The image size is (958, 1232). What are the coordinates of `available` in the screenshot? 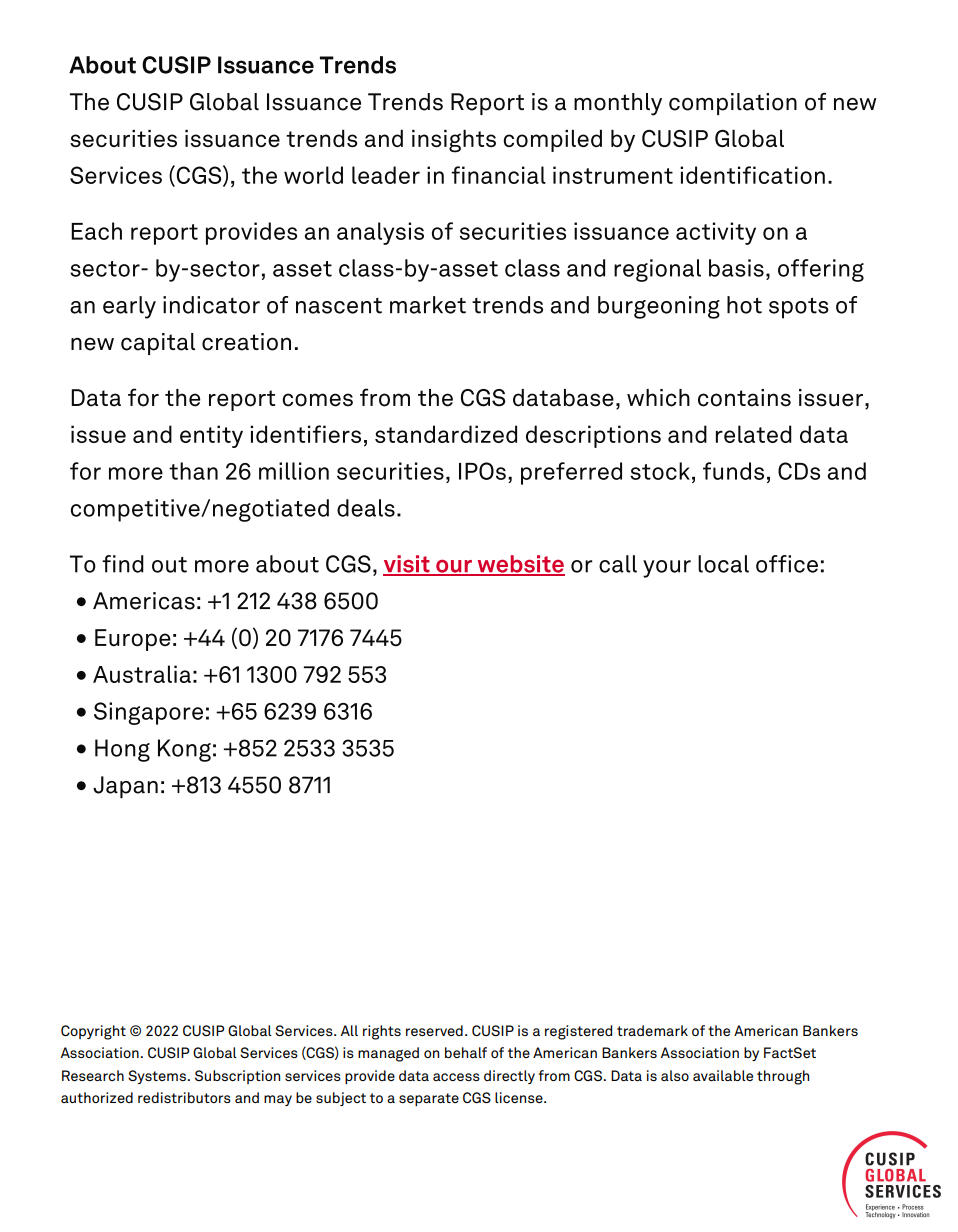 It's located at (723, 1075).
